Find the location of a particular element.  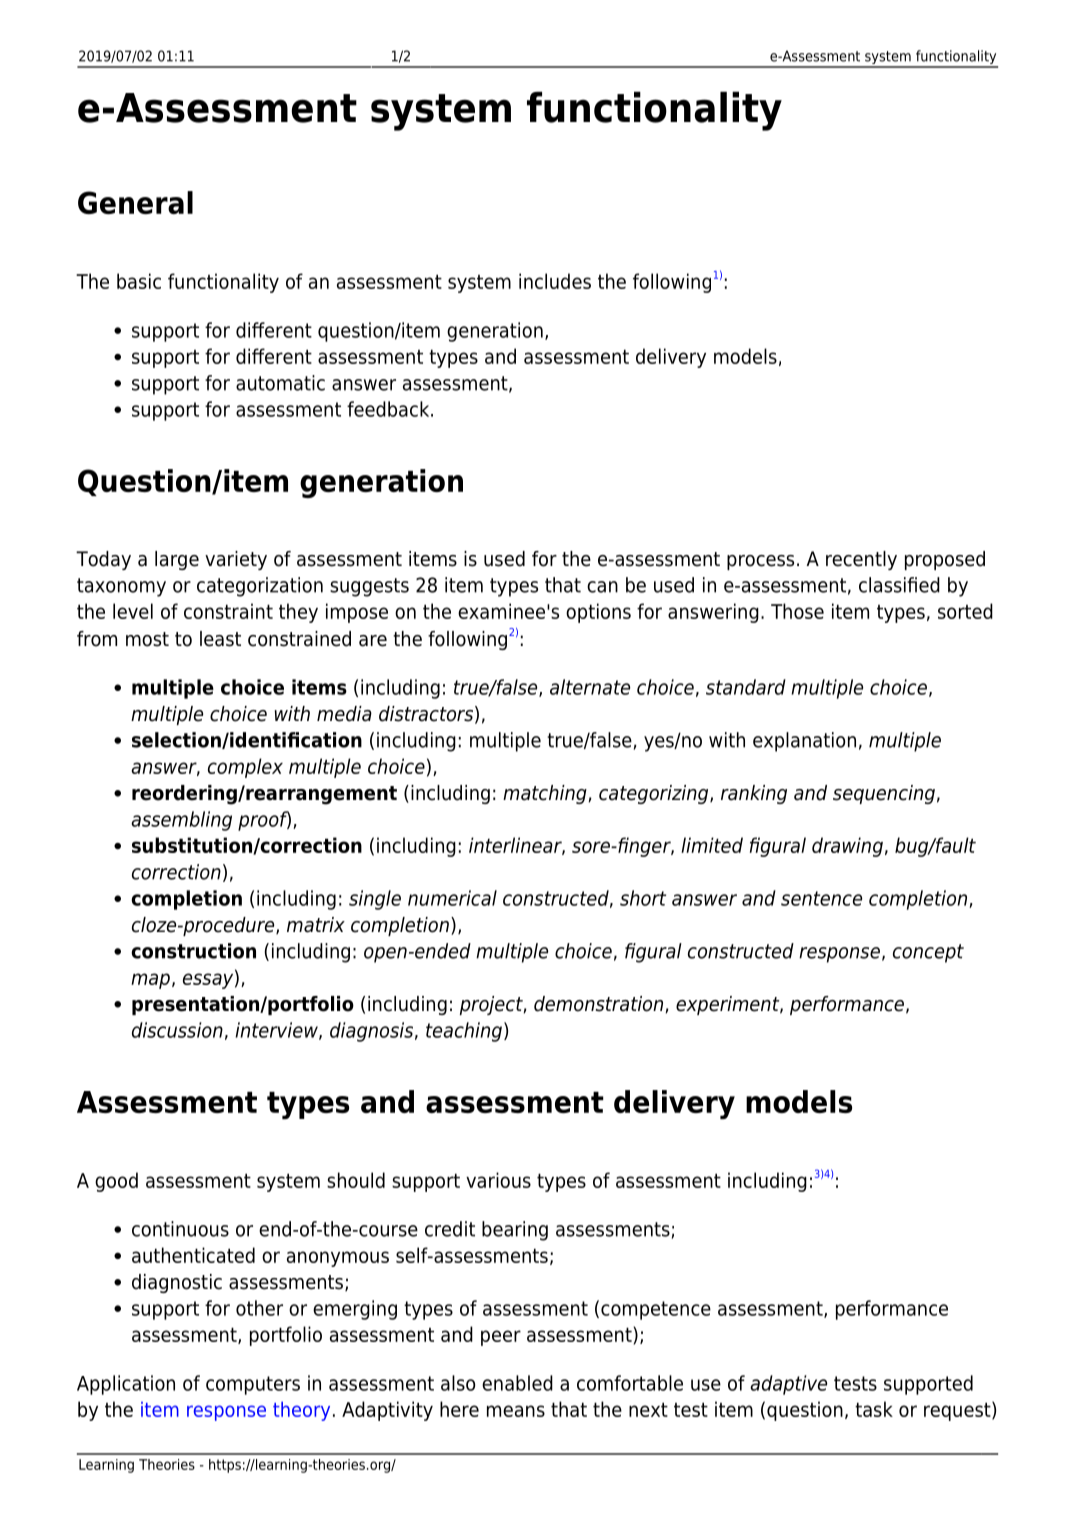

demonstration is located at coordinates (598, 1004).
